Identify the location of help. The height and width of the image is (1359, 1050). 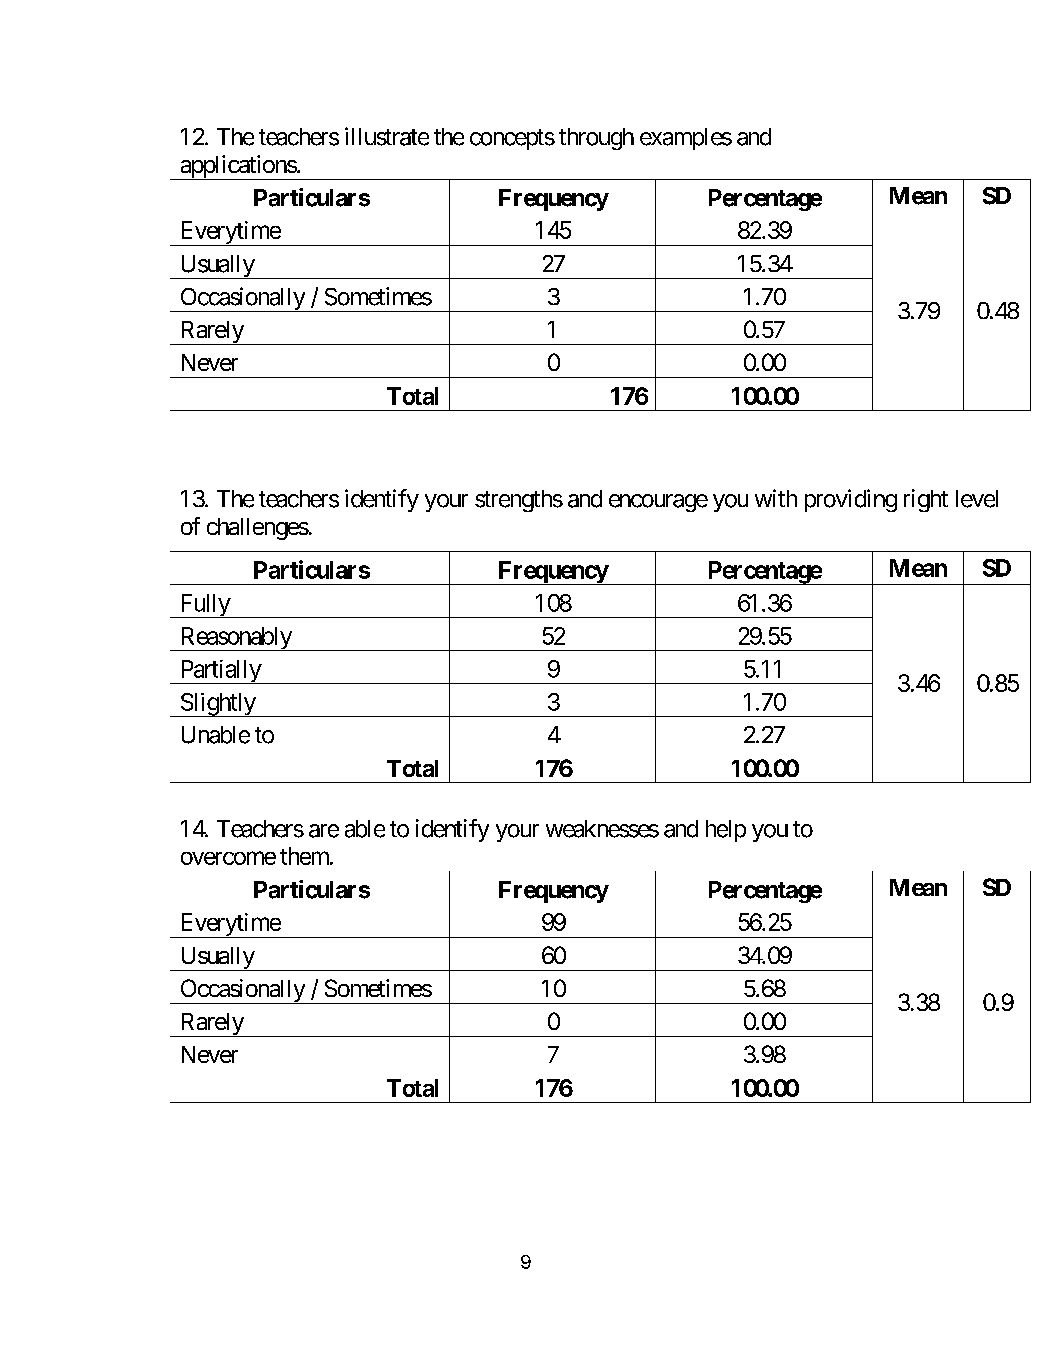
(726, 831).
